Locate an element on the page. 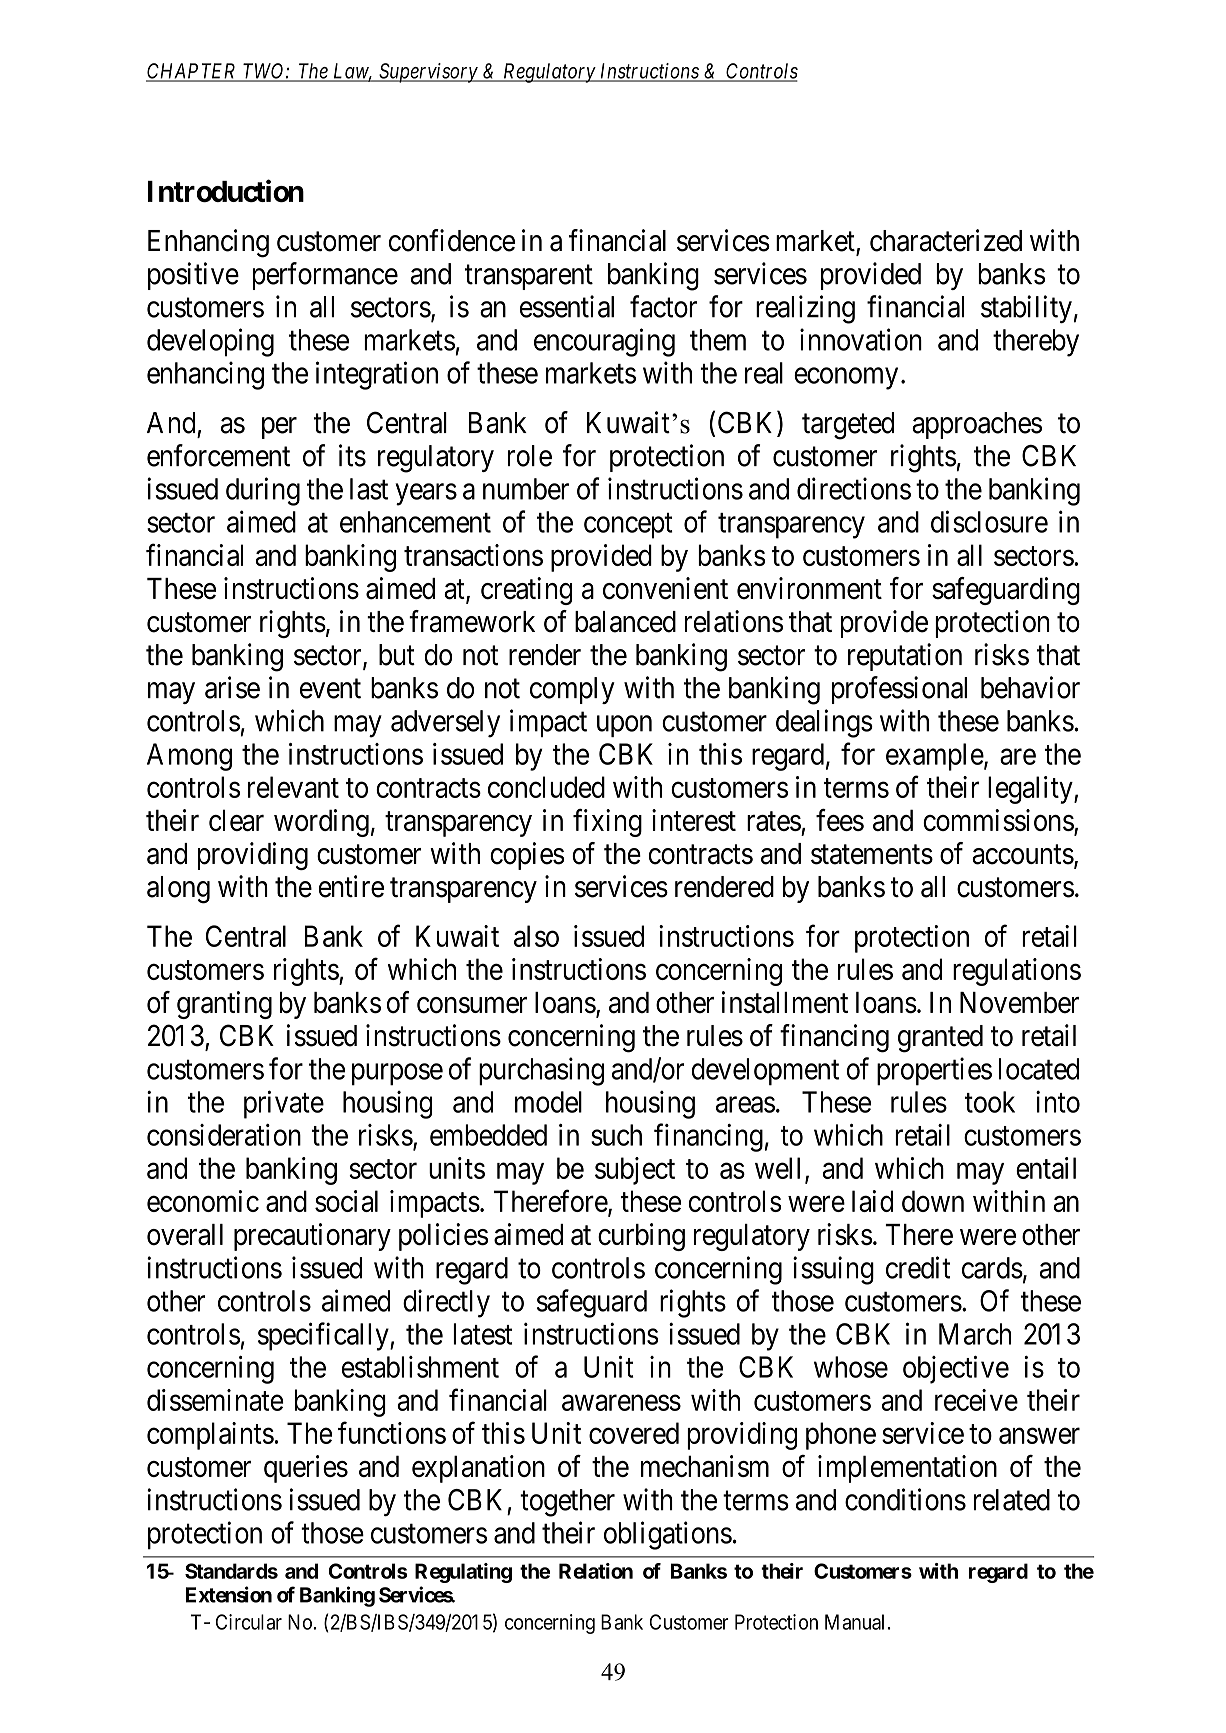  characterized is located at coordinates (946, 240).
